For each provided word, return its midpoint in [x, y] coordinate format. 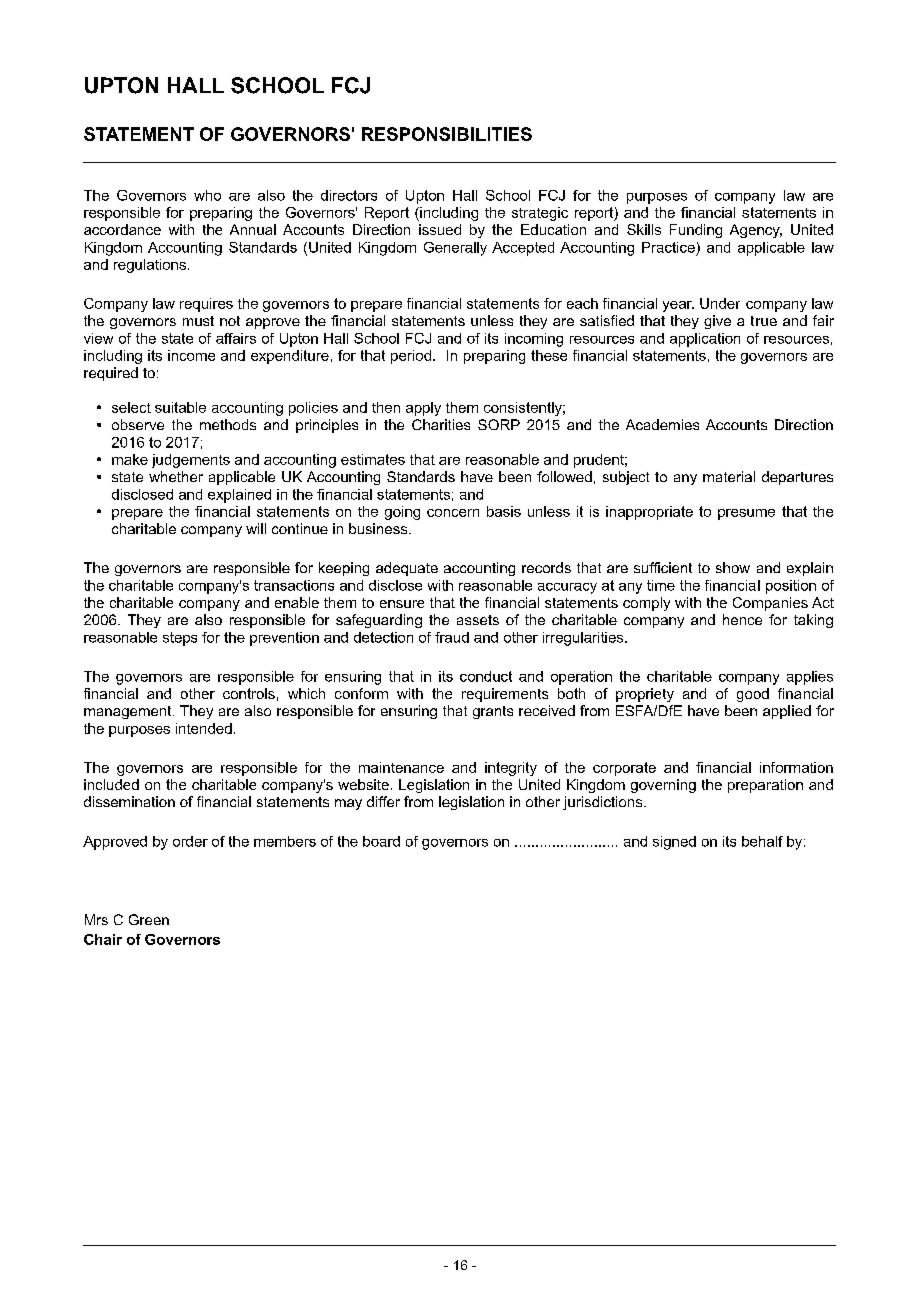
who [207, 195]
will [256, 528]
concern [453, 513]
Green [149, 919]
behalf [762, 841]
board [381, 841]
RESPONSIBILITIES [447, 134]
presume [746, 514]
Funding [696, 231]
